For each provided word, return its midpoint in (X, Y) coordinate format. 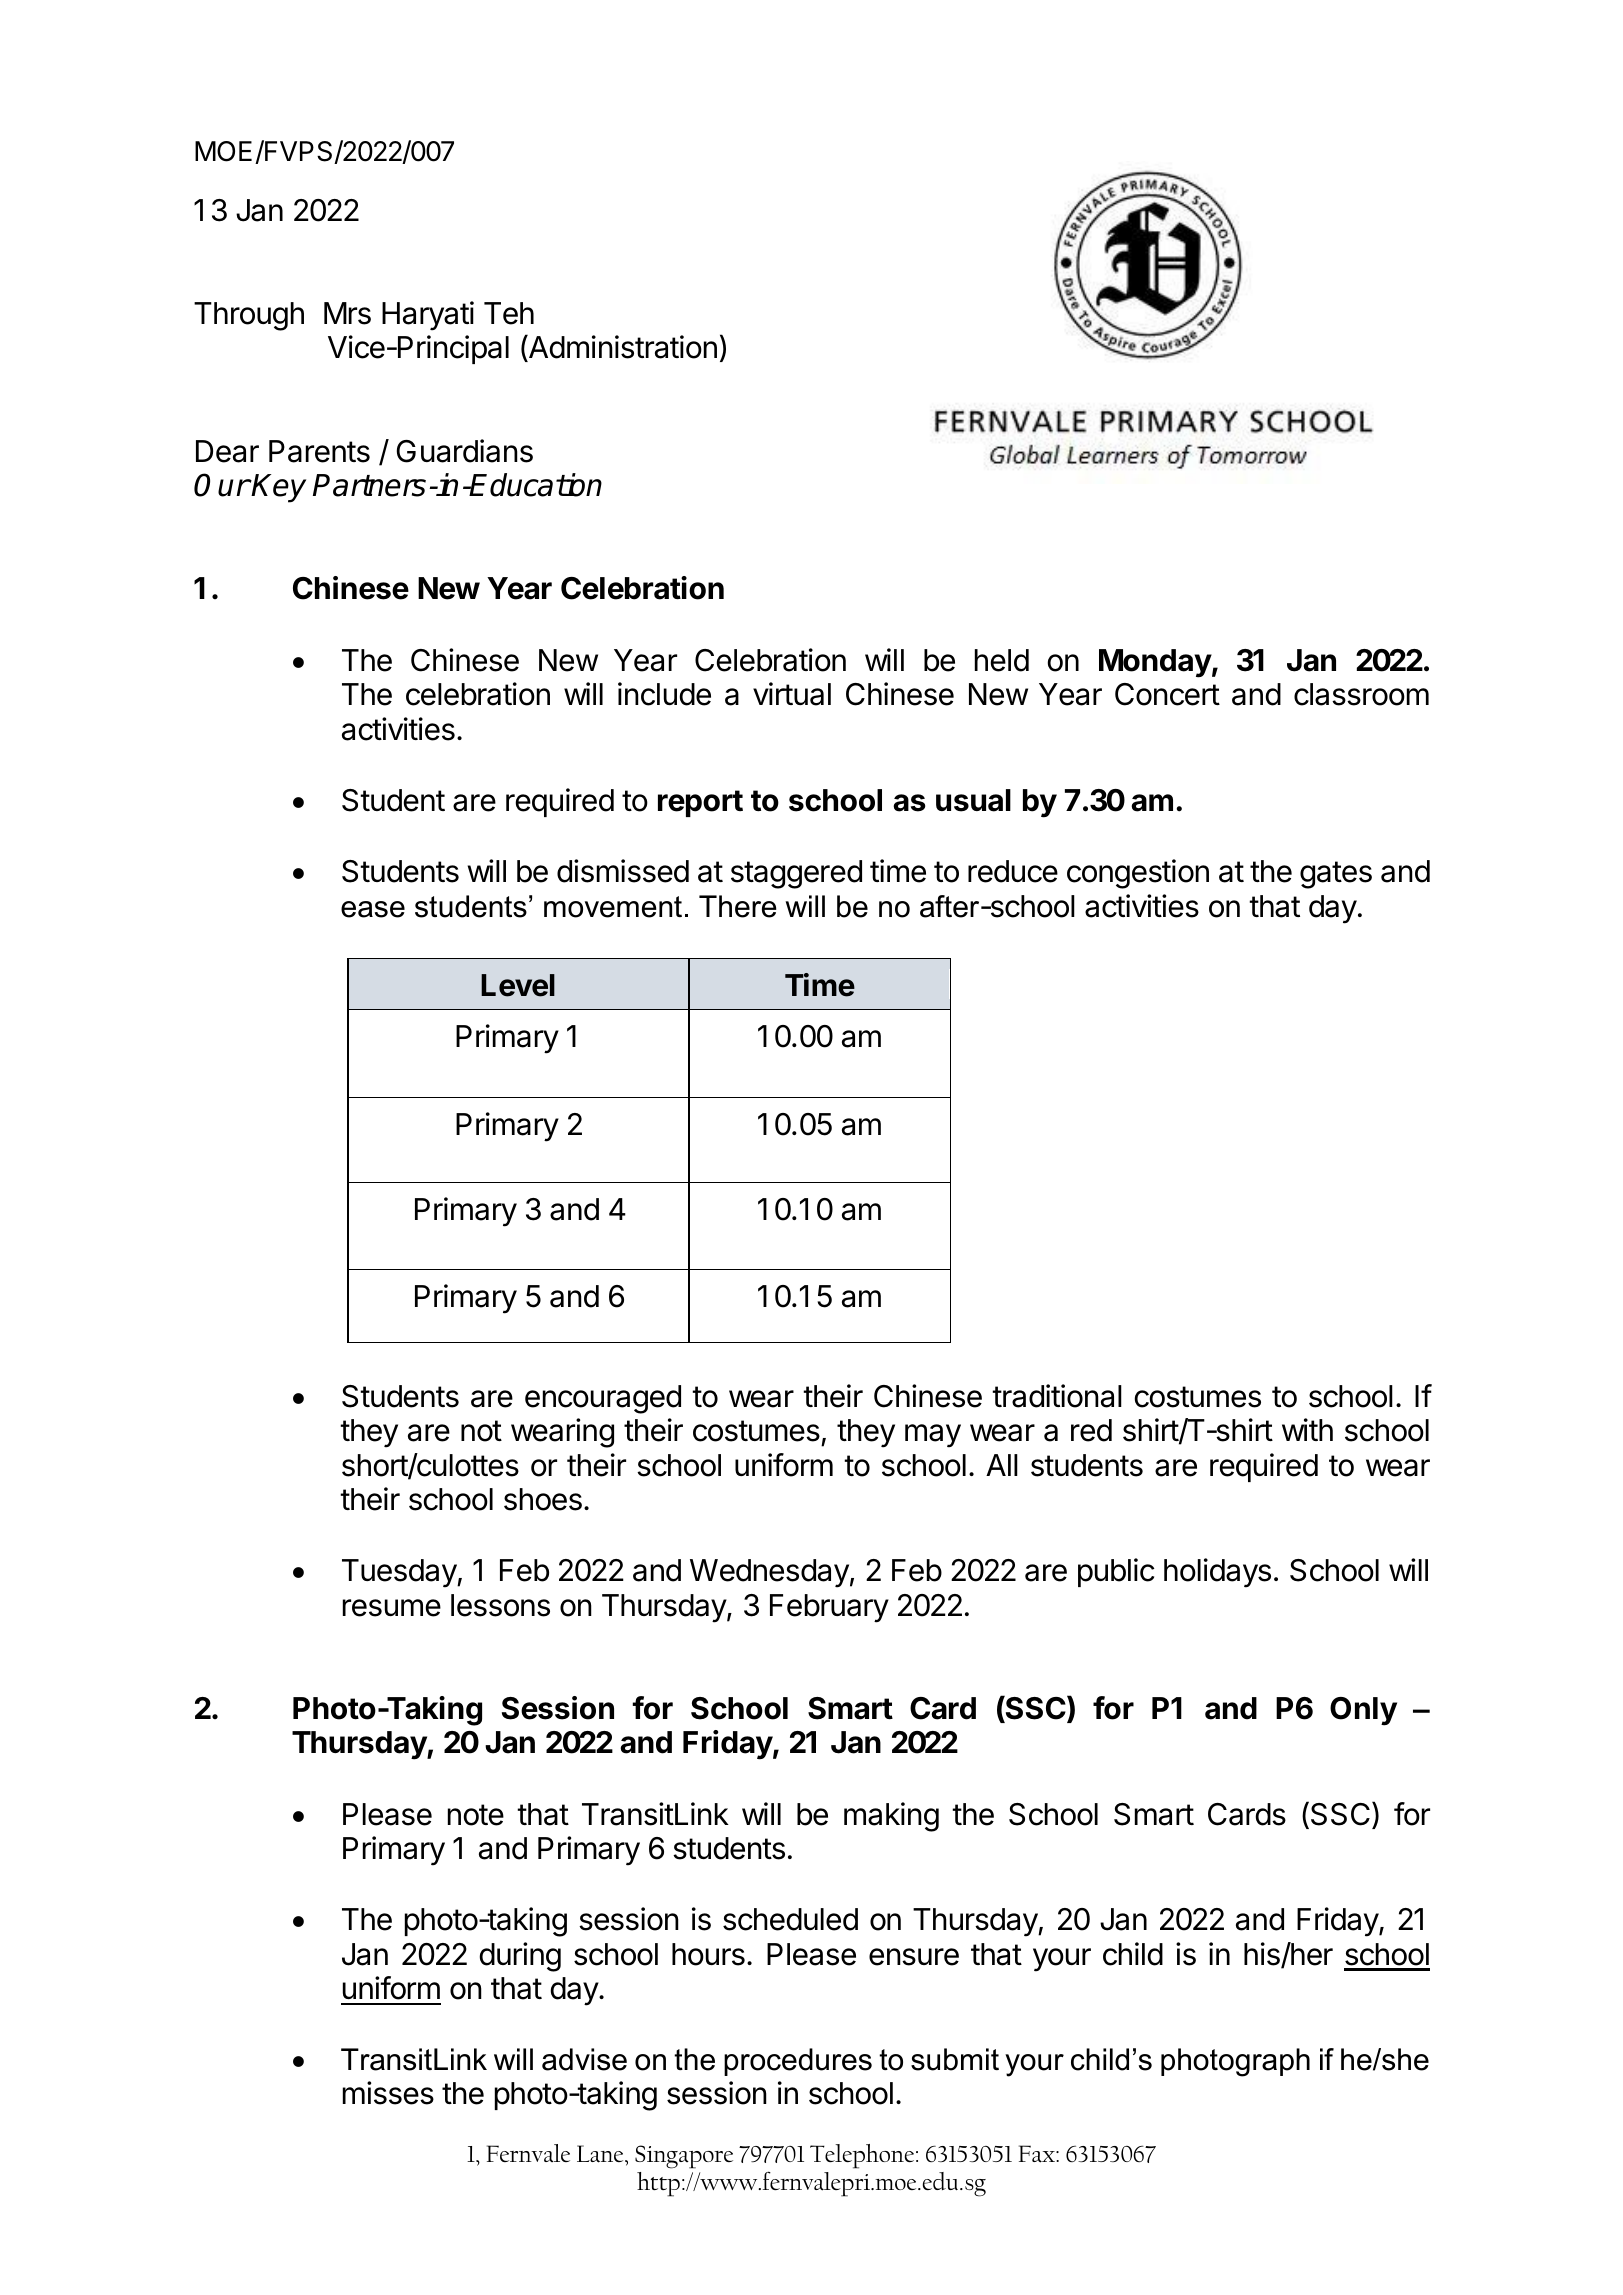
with (1307, 1429)
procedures (798, 2062)
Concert (1167, 694)
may (933, 1436)
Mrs (347, 313)
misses (388, 2093)
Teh (509, 313)
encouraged (603, 1399)
